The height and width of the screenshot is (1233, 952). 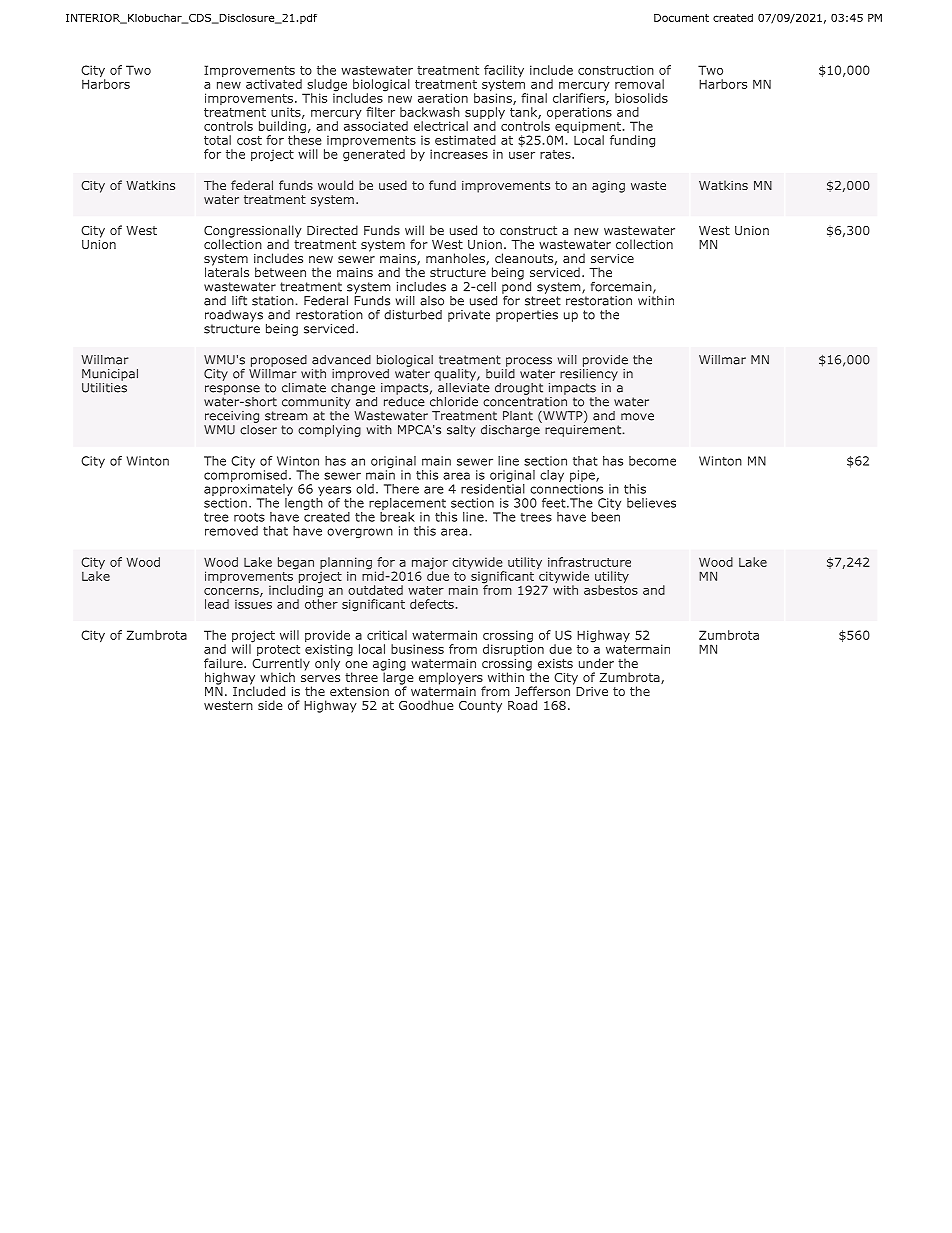 What do you see at coordinates (224, 663) in the screenshot?
I see `failure` at bounding box center [224, 663].
